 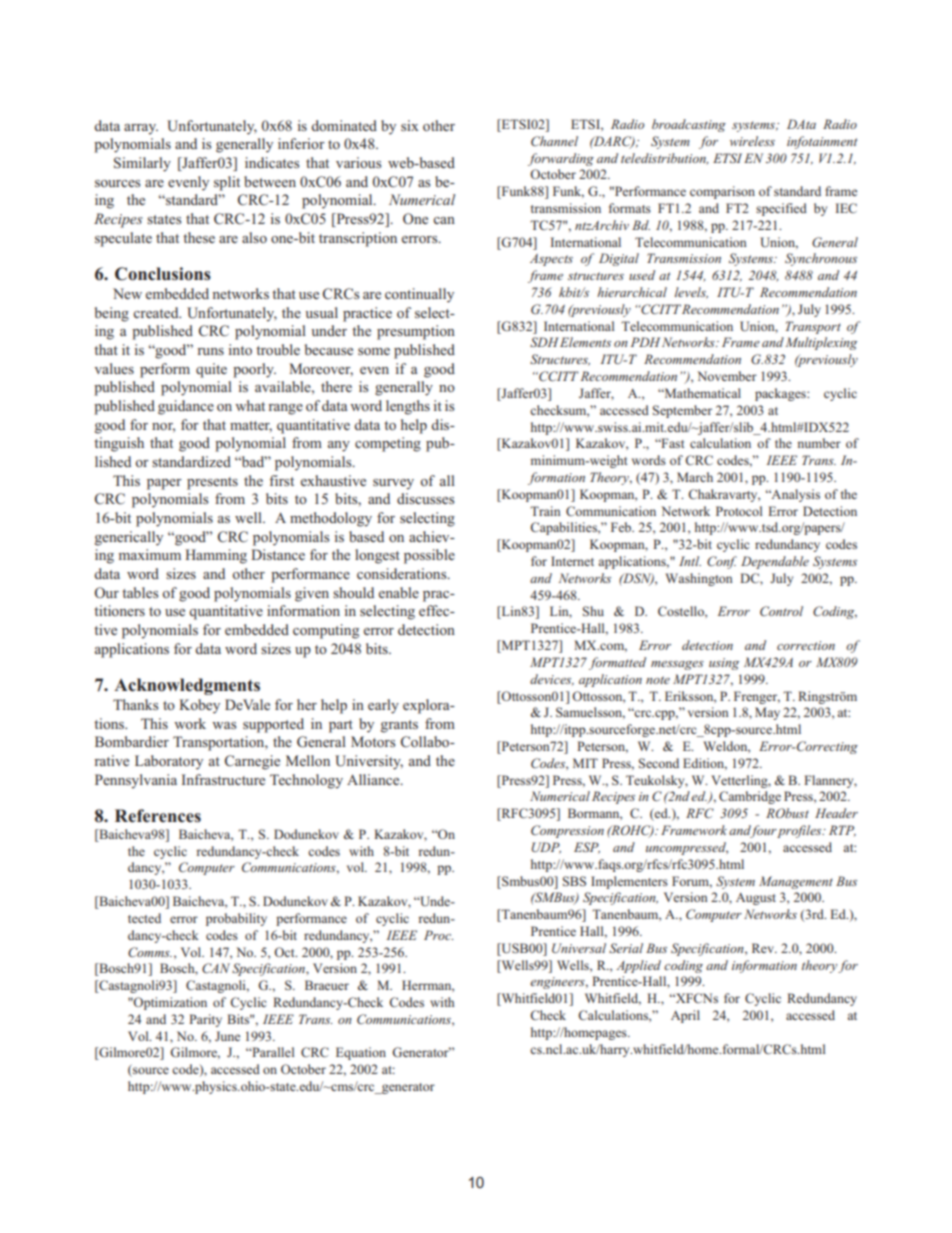 What do you see at coordinates (546, 848) in the page?
I see `UDP` at bounding box center [546, 848].
